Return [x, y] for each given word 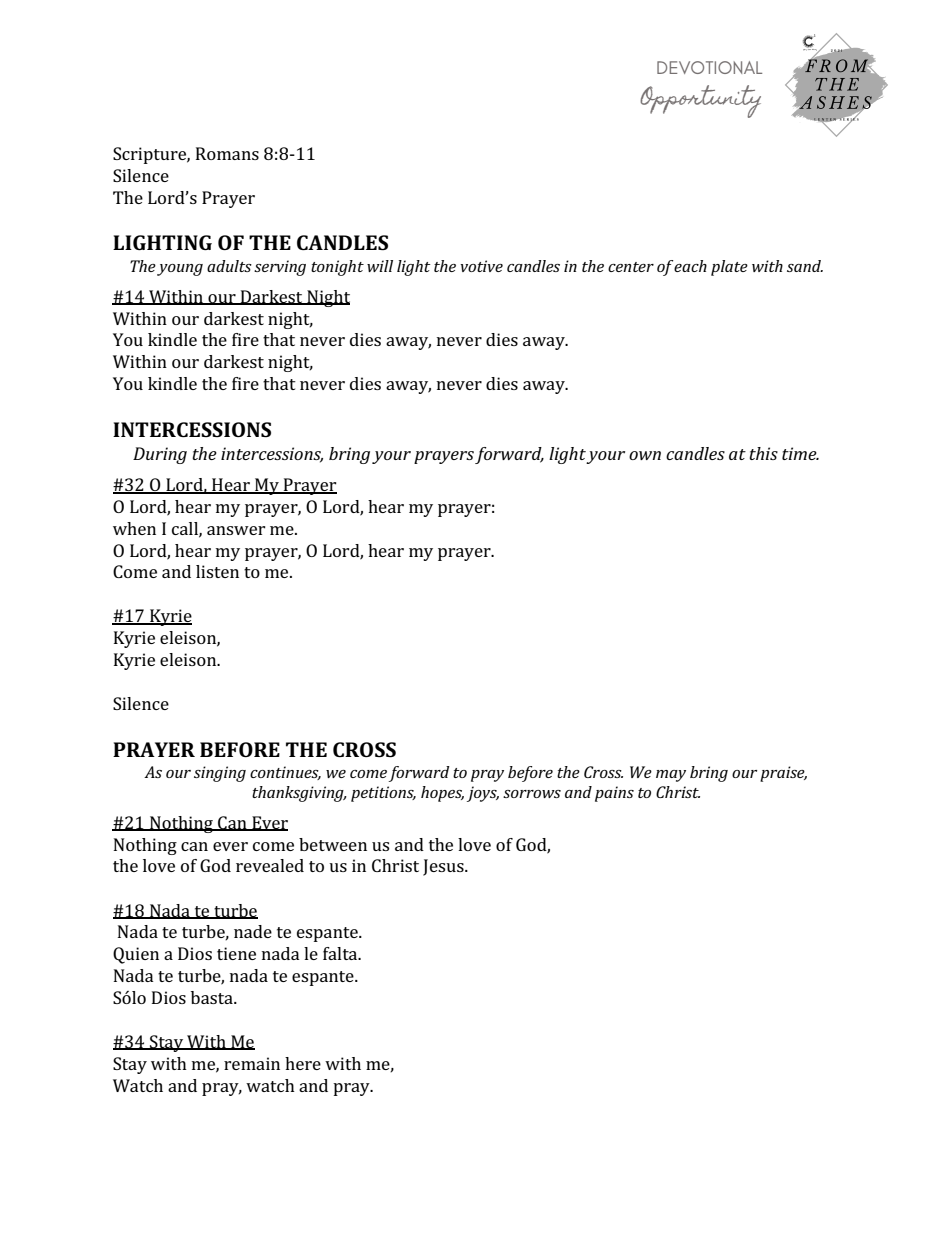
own [645, 455]
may [671, 776]
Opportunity [700, 101]
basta [213, 997]
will [380, 266]
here [303, 1063]
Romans [227, 153]
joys [483, 794]
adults [229, 266]
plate [729, 268]
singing [220, 774]
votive [481, 266]
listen [217, 571]
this [763, 453]
